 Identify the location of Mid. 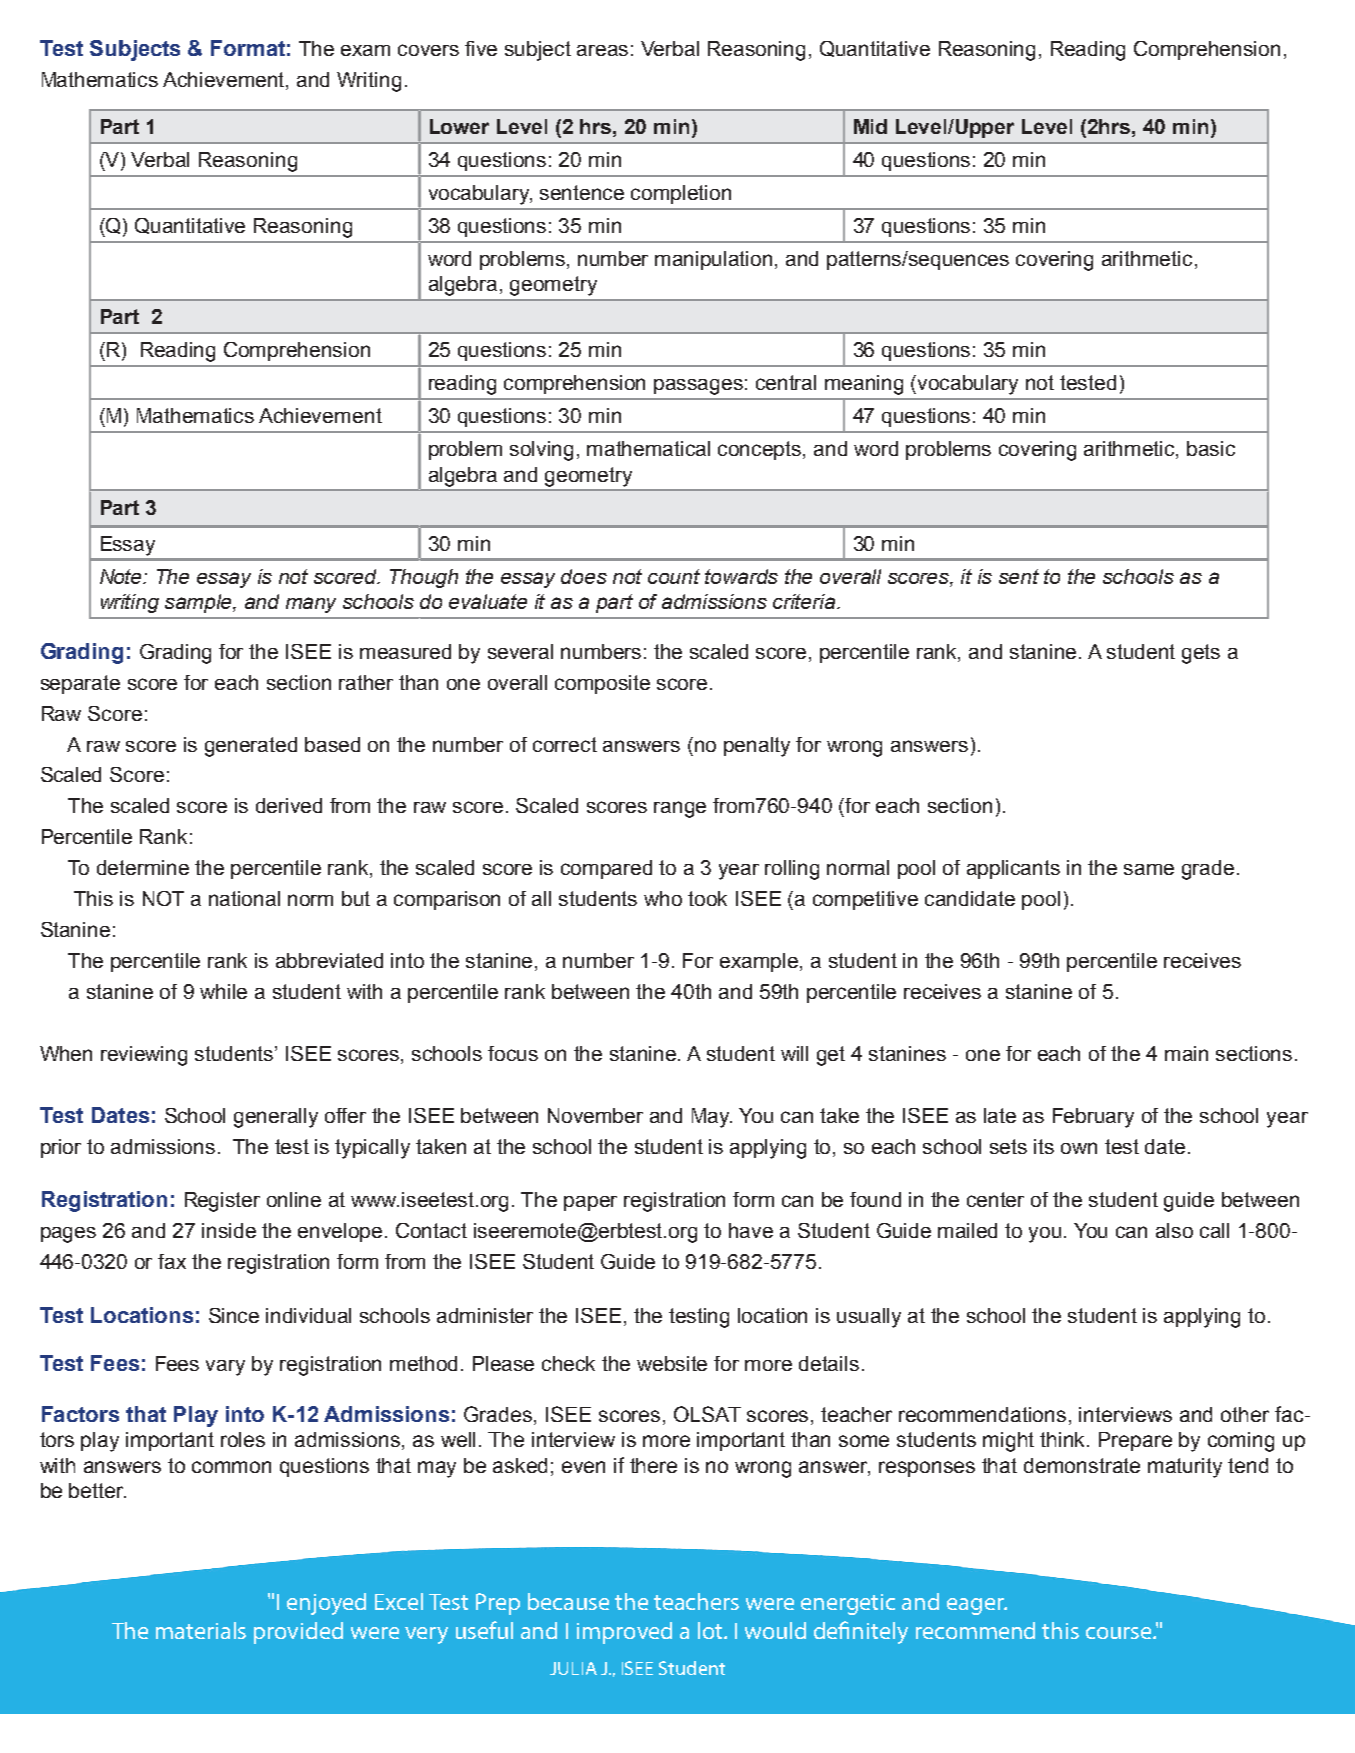
(870, 126).
